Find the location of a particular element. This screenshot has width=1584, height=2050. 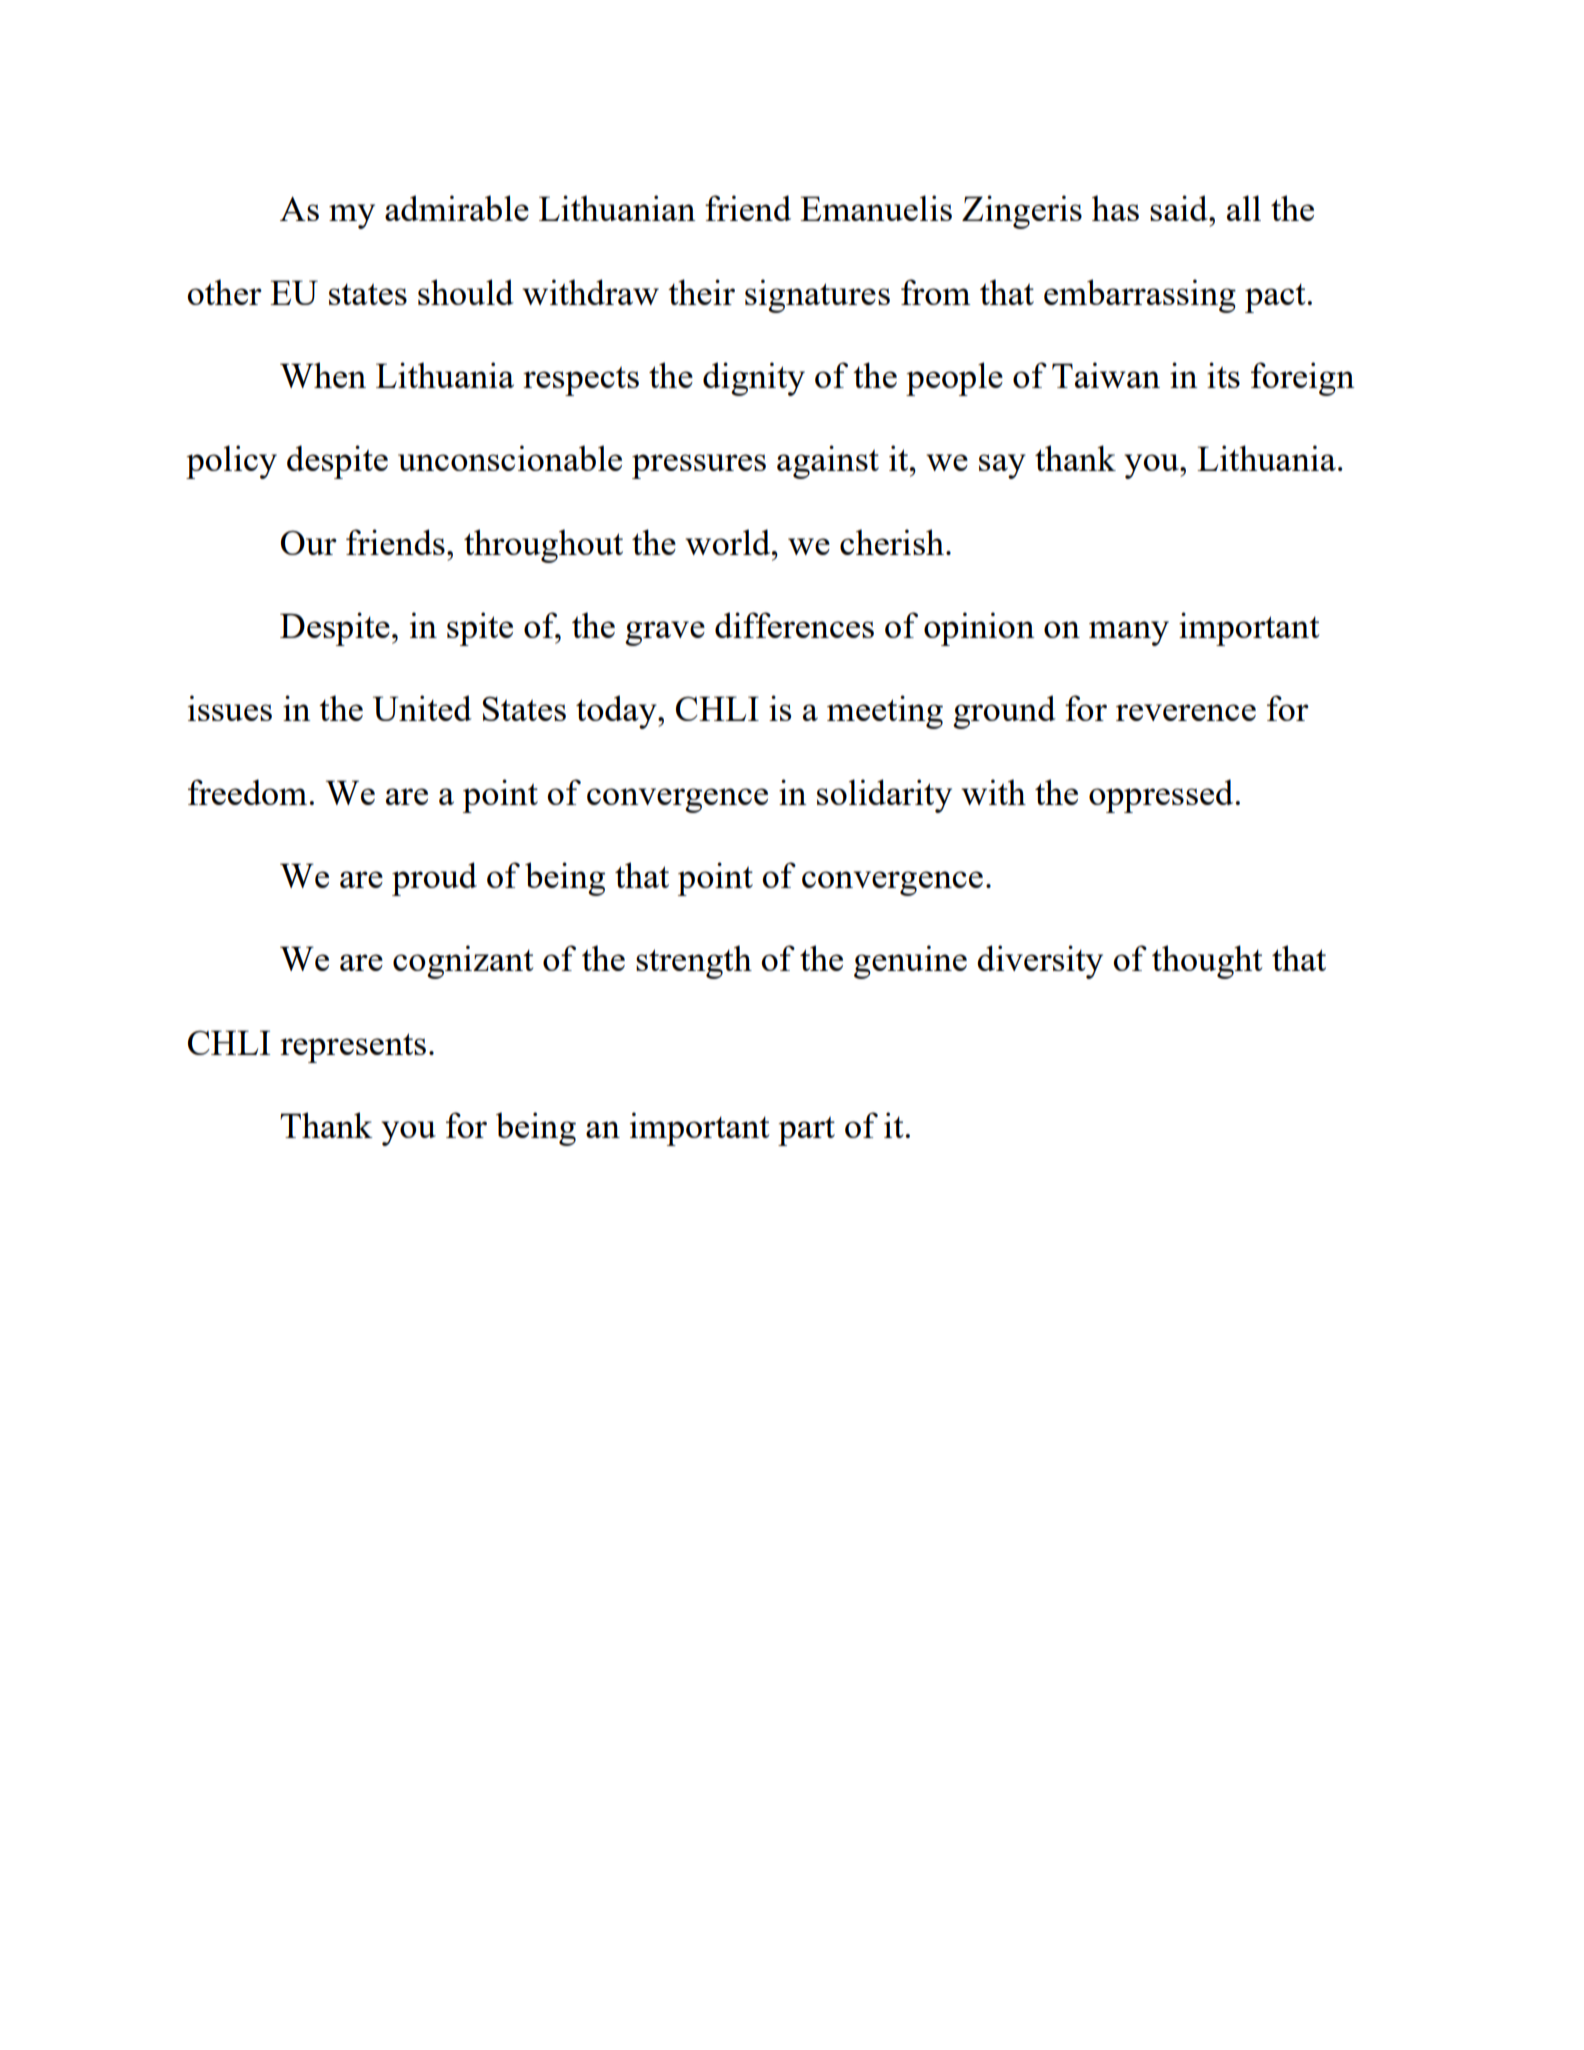

represents is located at coordinates (353, 1048).
